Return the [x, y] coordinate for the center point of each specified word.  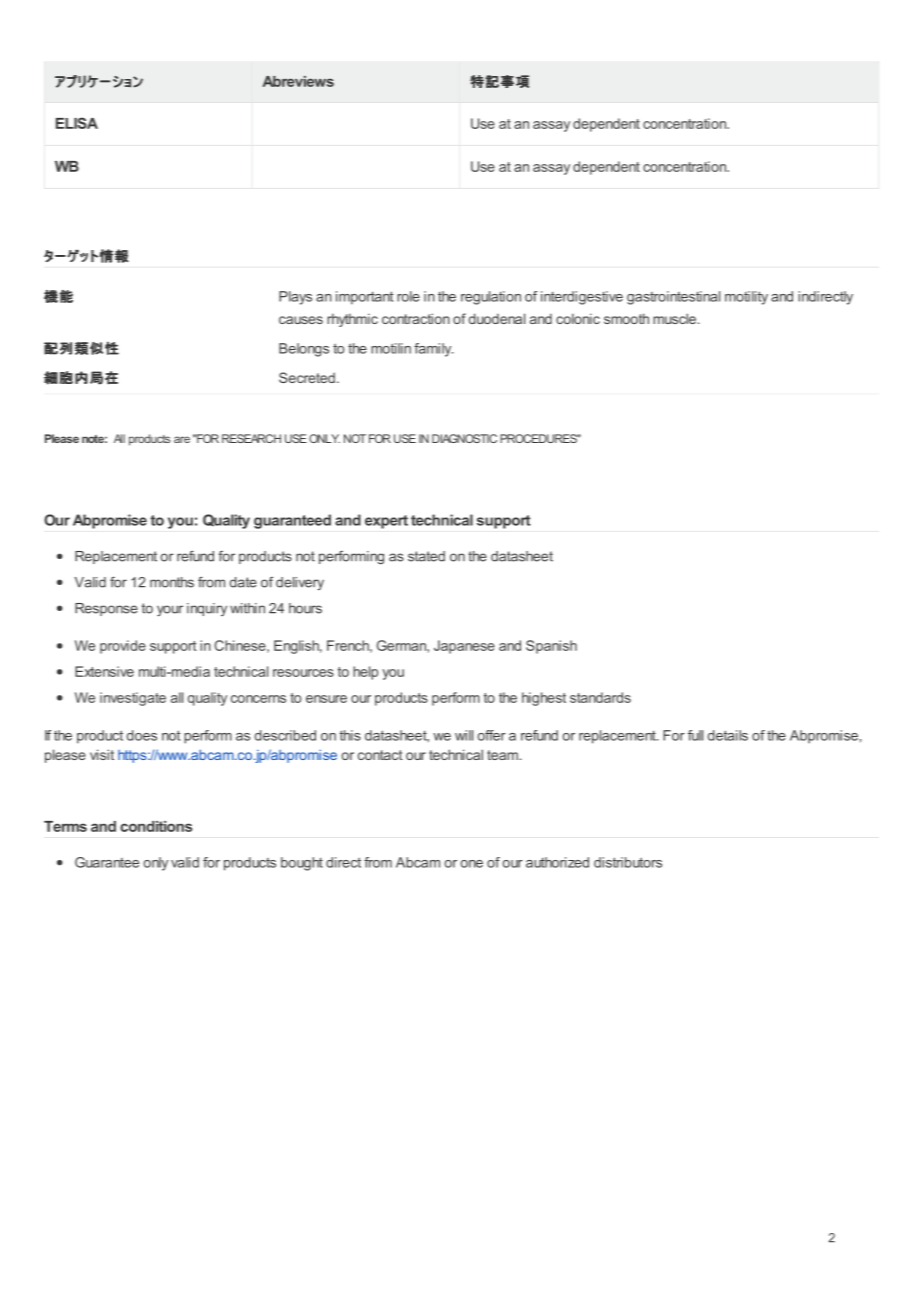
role [408, 296]
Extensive [104, 671]
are [182, 439]
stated [426, 556]
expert [386, 522]
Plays [295, 298]
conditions [156, 826]
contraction [416, 318]
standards [600, 697]
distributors [628, 862]
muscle [674, 318]
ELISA [77, 123]
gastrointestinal [673, 298]
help [365, 673]
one [471, 864]
